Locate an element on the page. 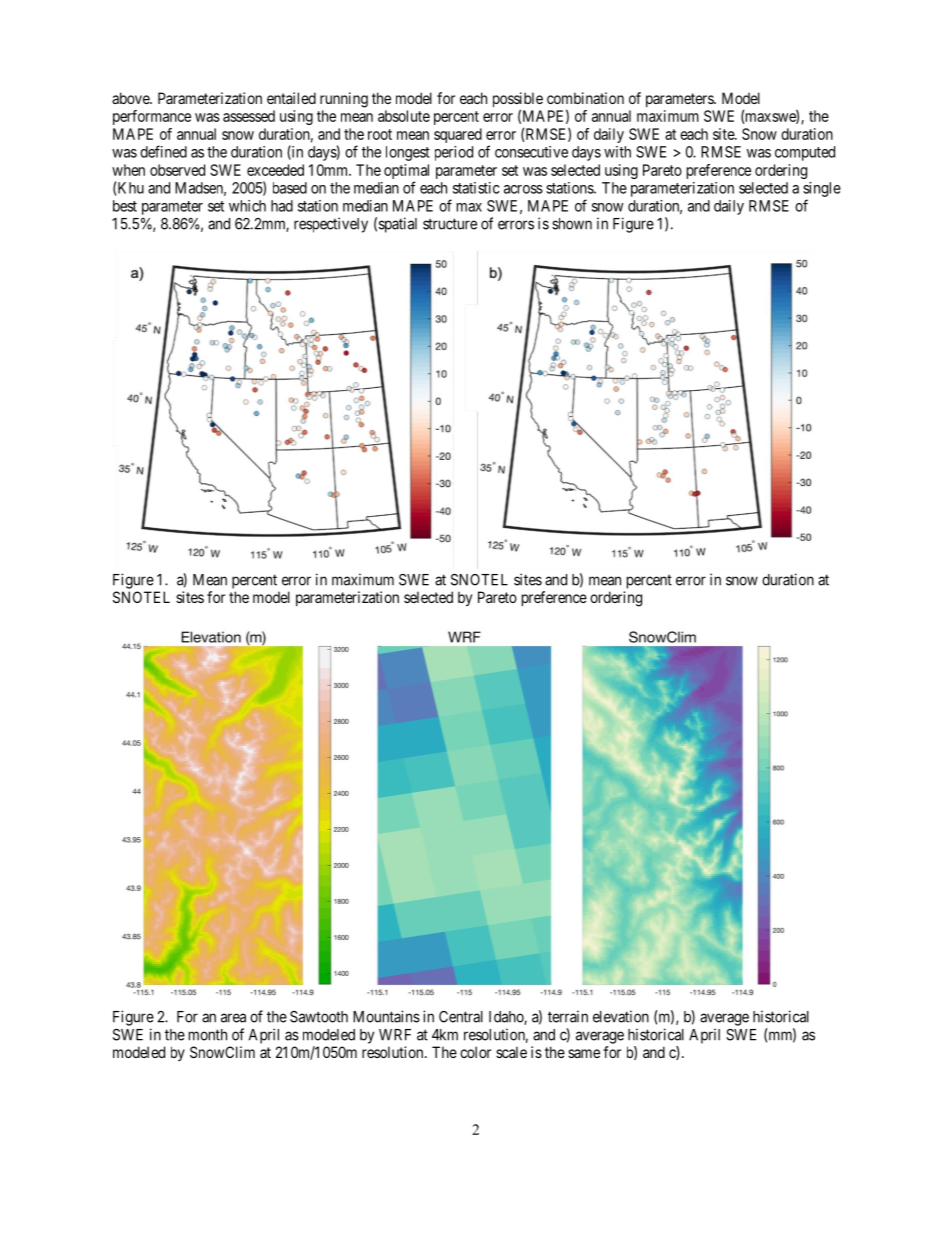 This page has height=1233, width=952. elevation is located at coordinates (621, 1016).
